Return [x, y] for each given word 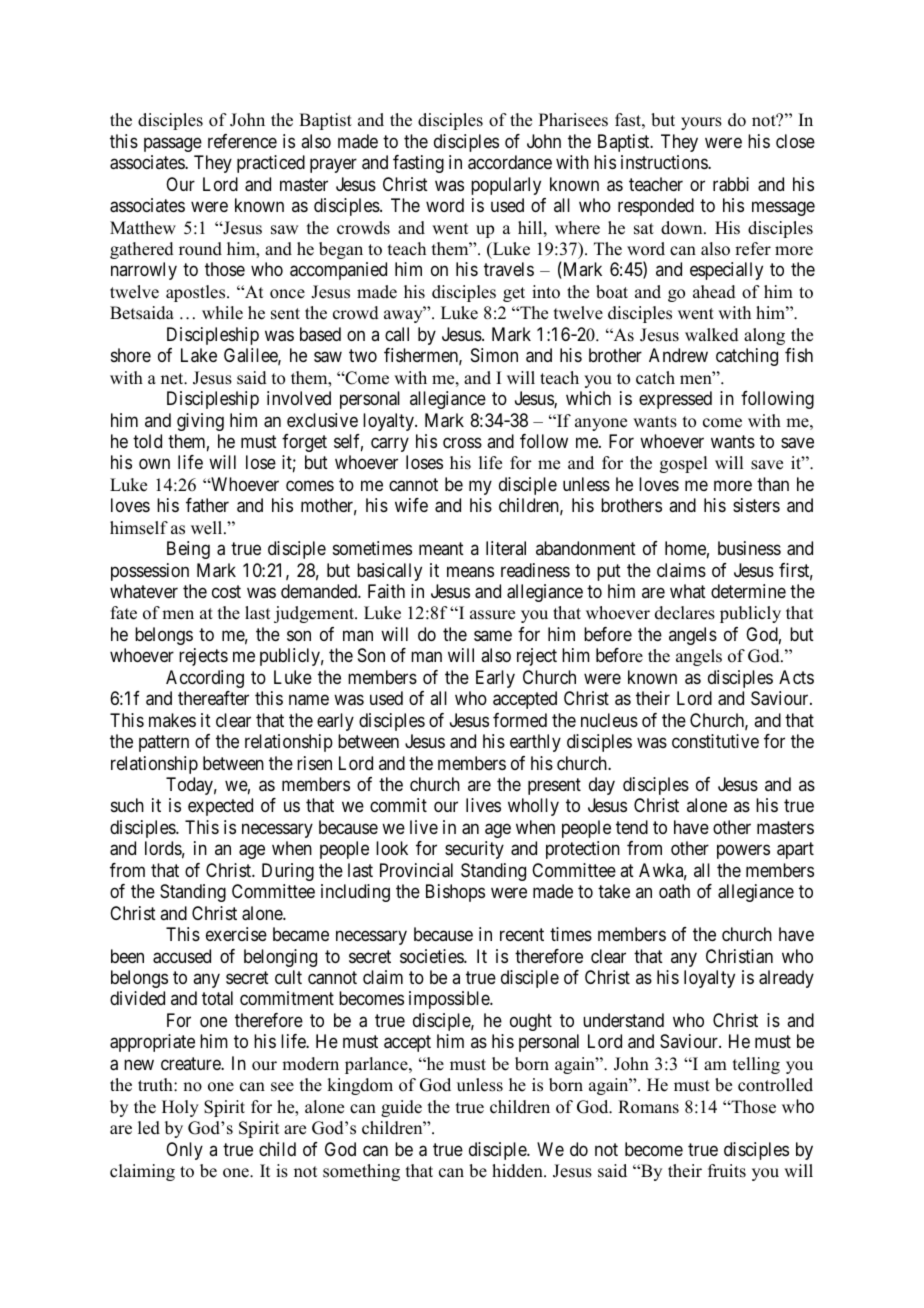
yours [701, 123]
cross [462, 442]
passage [173, 144]
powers [743, 852]
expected [220, 807]
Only [184, 1151]
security [474, 850]
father [207, 505]
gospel [683, 464]
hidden [518, 1171]
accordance [510, 162]
